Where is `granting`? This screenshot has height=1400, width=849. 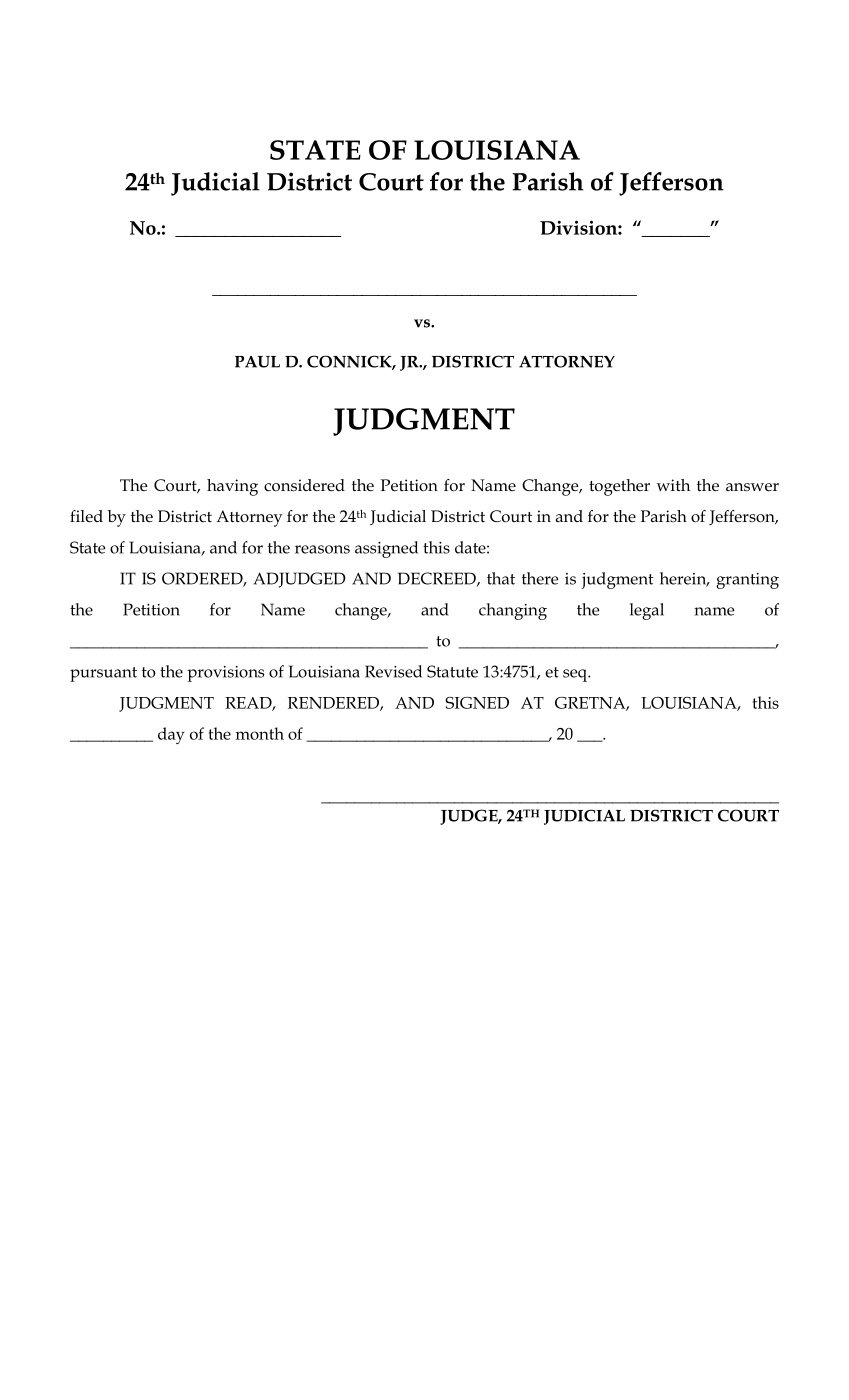
granting is located at coordinates (747, 581).
